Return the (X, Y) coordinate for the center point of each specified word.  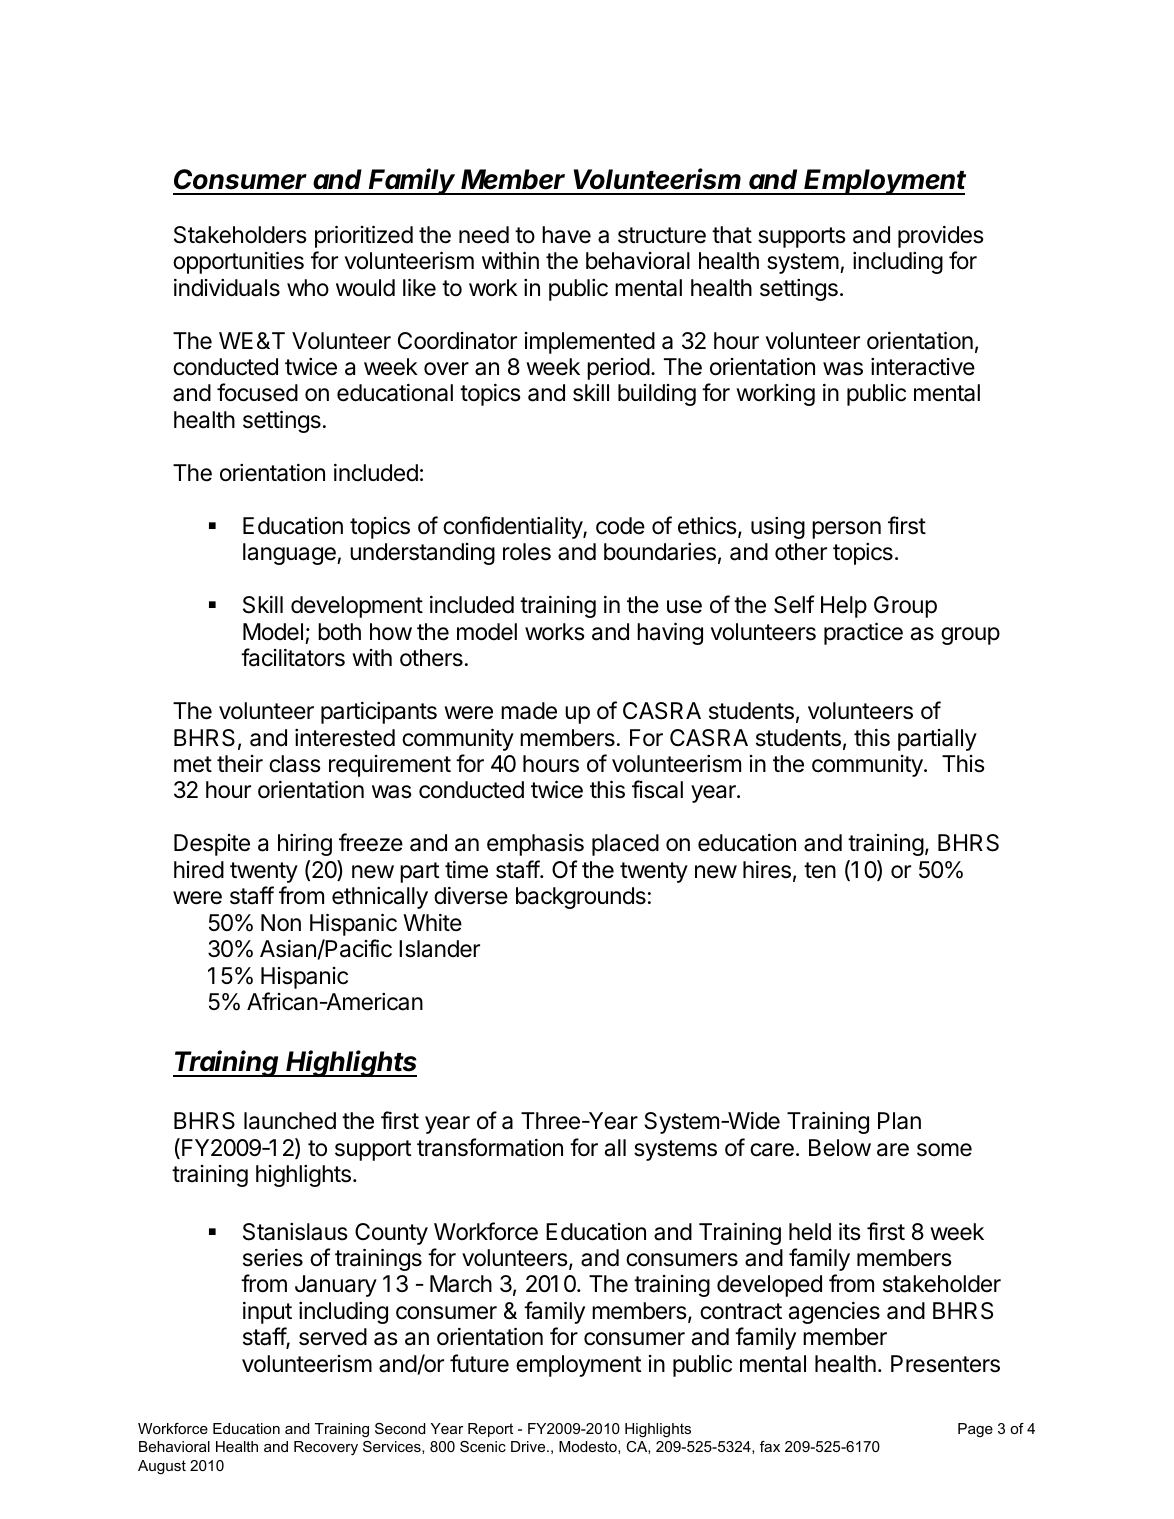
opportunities (238, 262)
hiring (305, 844)
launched (290, 1121)
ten (820, 870)
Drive (529, 1446)
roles (527, 552)
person (846, 530)
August (162, 1467)
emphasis (535, 844)
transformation (490, 1147)
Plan (899, 1121)
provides (941, 237)
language (290, 554)
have (566, 235)
